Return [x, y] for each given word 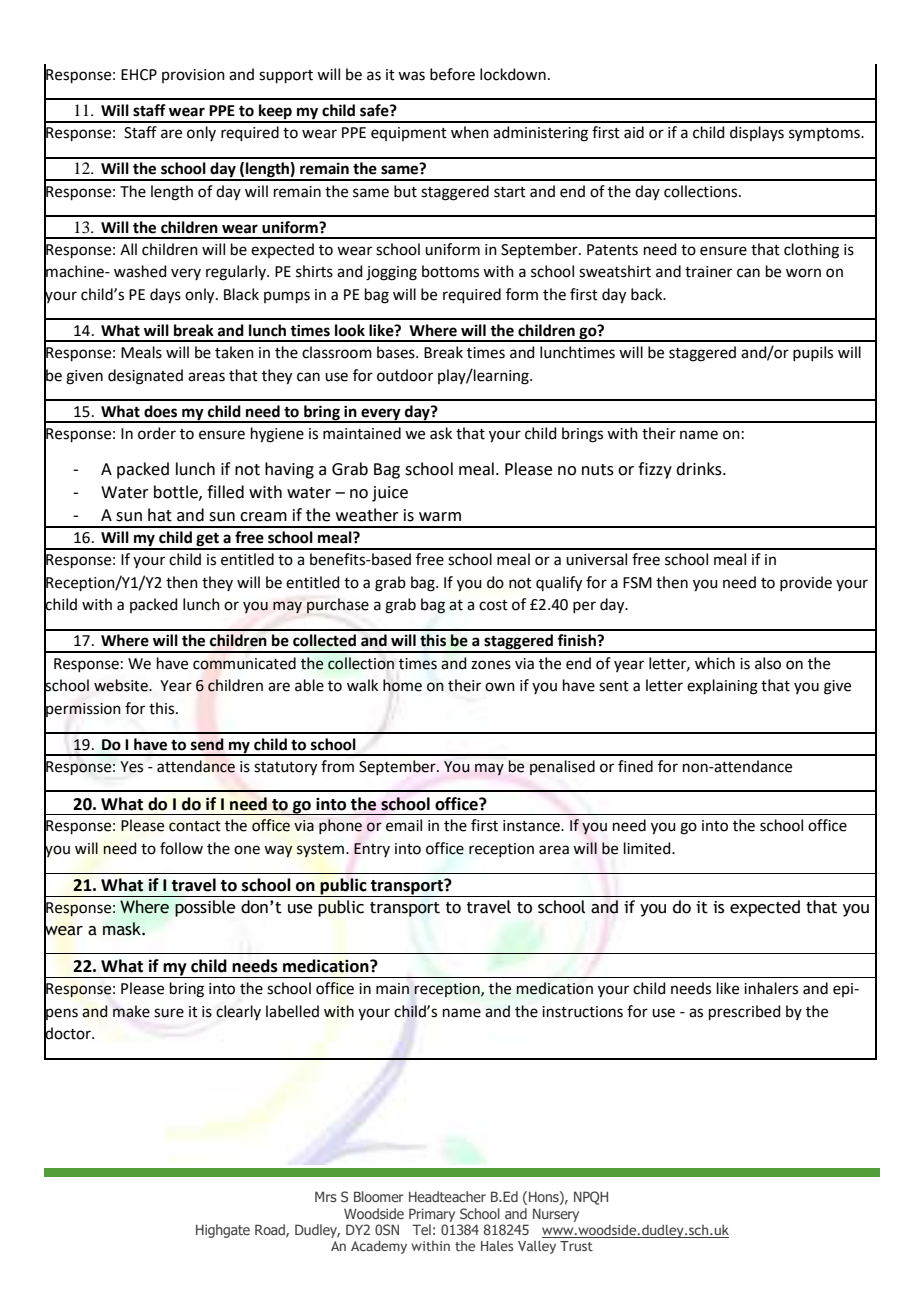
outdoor [405, 375]
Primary [432, 1215]
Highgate [223, 1231]
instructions [582, 1012]
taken [234, 352]
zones [491, 665]
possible [205, 908]
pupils [813, 353]
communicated [244, 663]
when [470, 132]
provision [193, 76]
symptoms [825, 135]
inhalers [771, 988]
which [715, 663]
